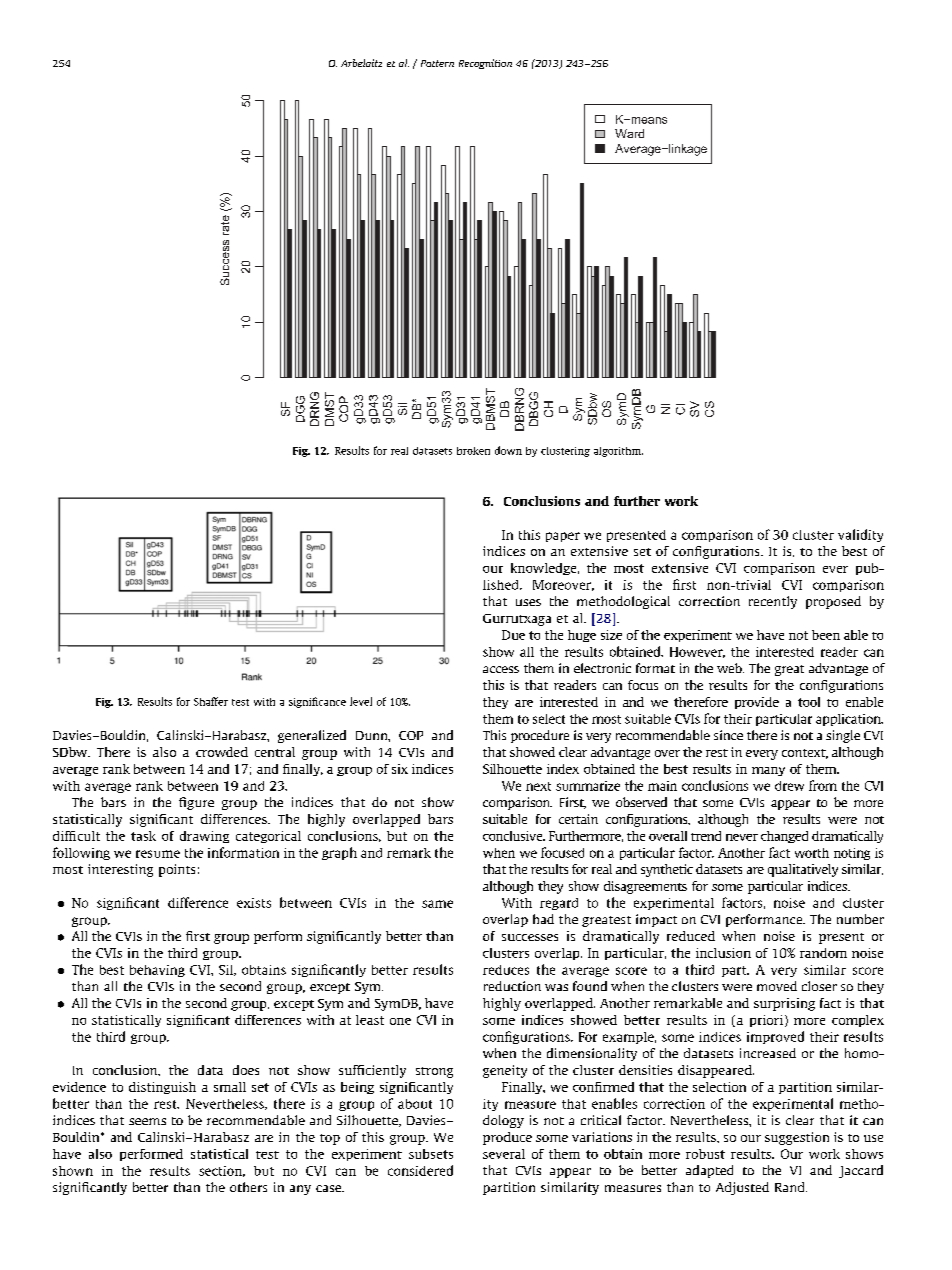 This screenshot has width=952, height=1270. I want to click on points, so click(177, 870).
